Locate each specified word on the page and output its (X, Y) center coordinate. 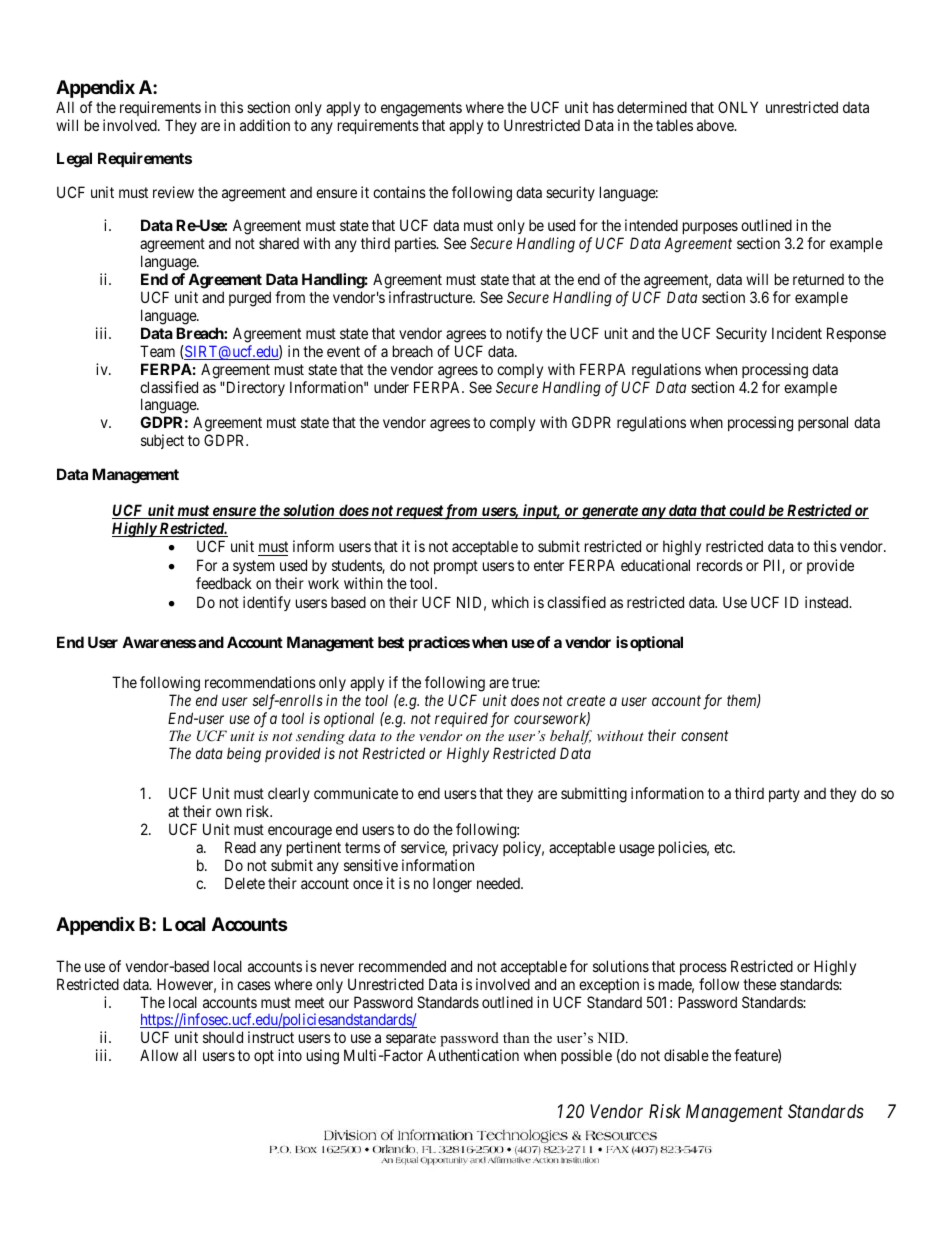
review (173, 192)
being (244, 755)
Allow (159, 1055)
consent (704, 736)
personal (823, 423)
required (461, 719)
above (716, 125)
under (391, 387)
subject (162, 441)
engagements (421, 109)
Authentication (473, 1055)
